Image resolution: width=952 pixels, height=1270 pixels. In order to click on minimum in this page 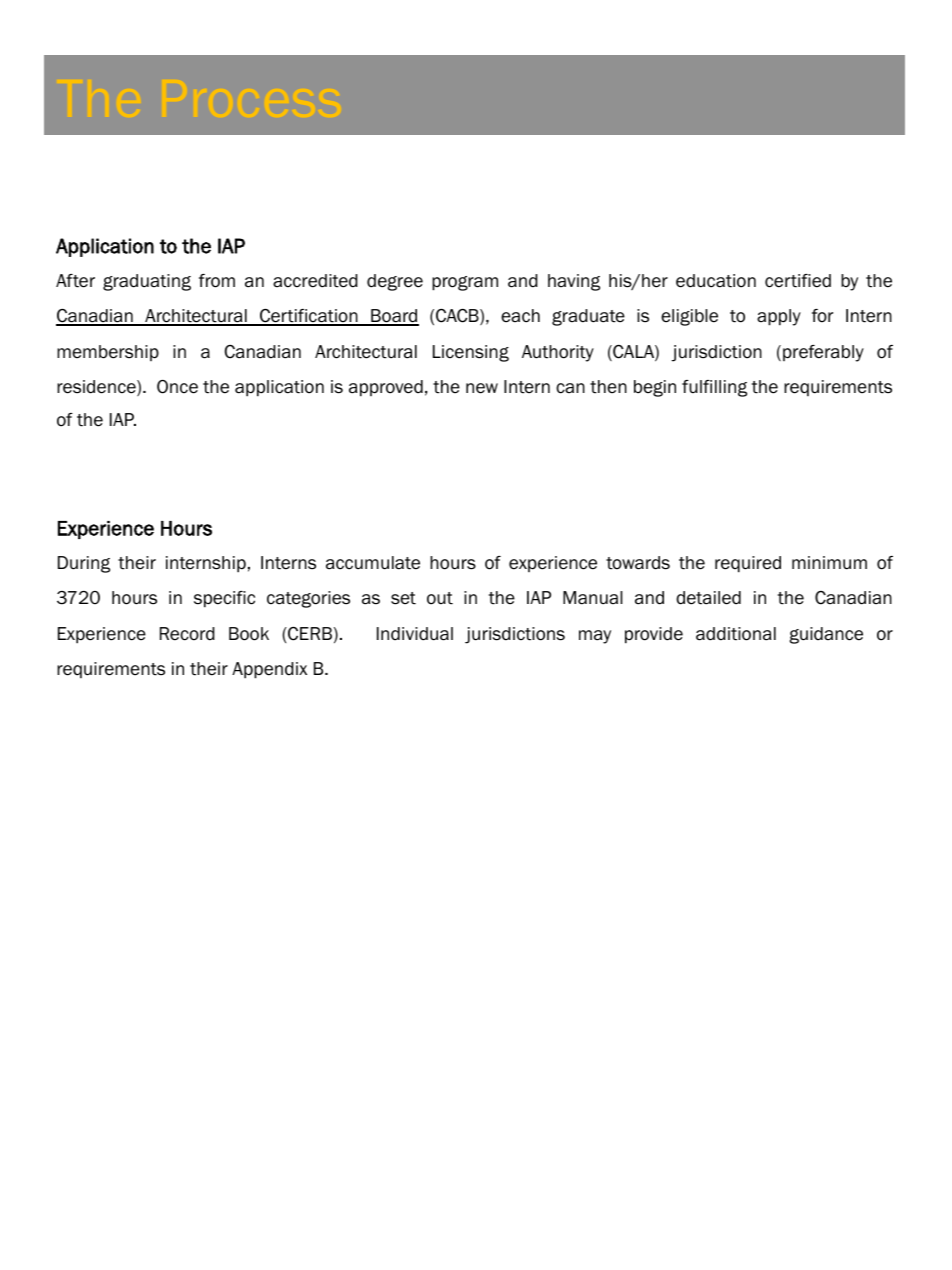, I will do `click(829, 563)`.
